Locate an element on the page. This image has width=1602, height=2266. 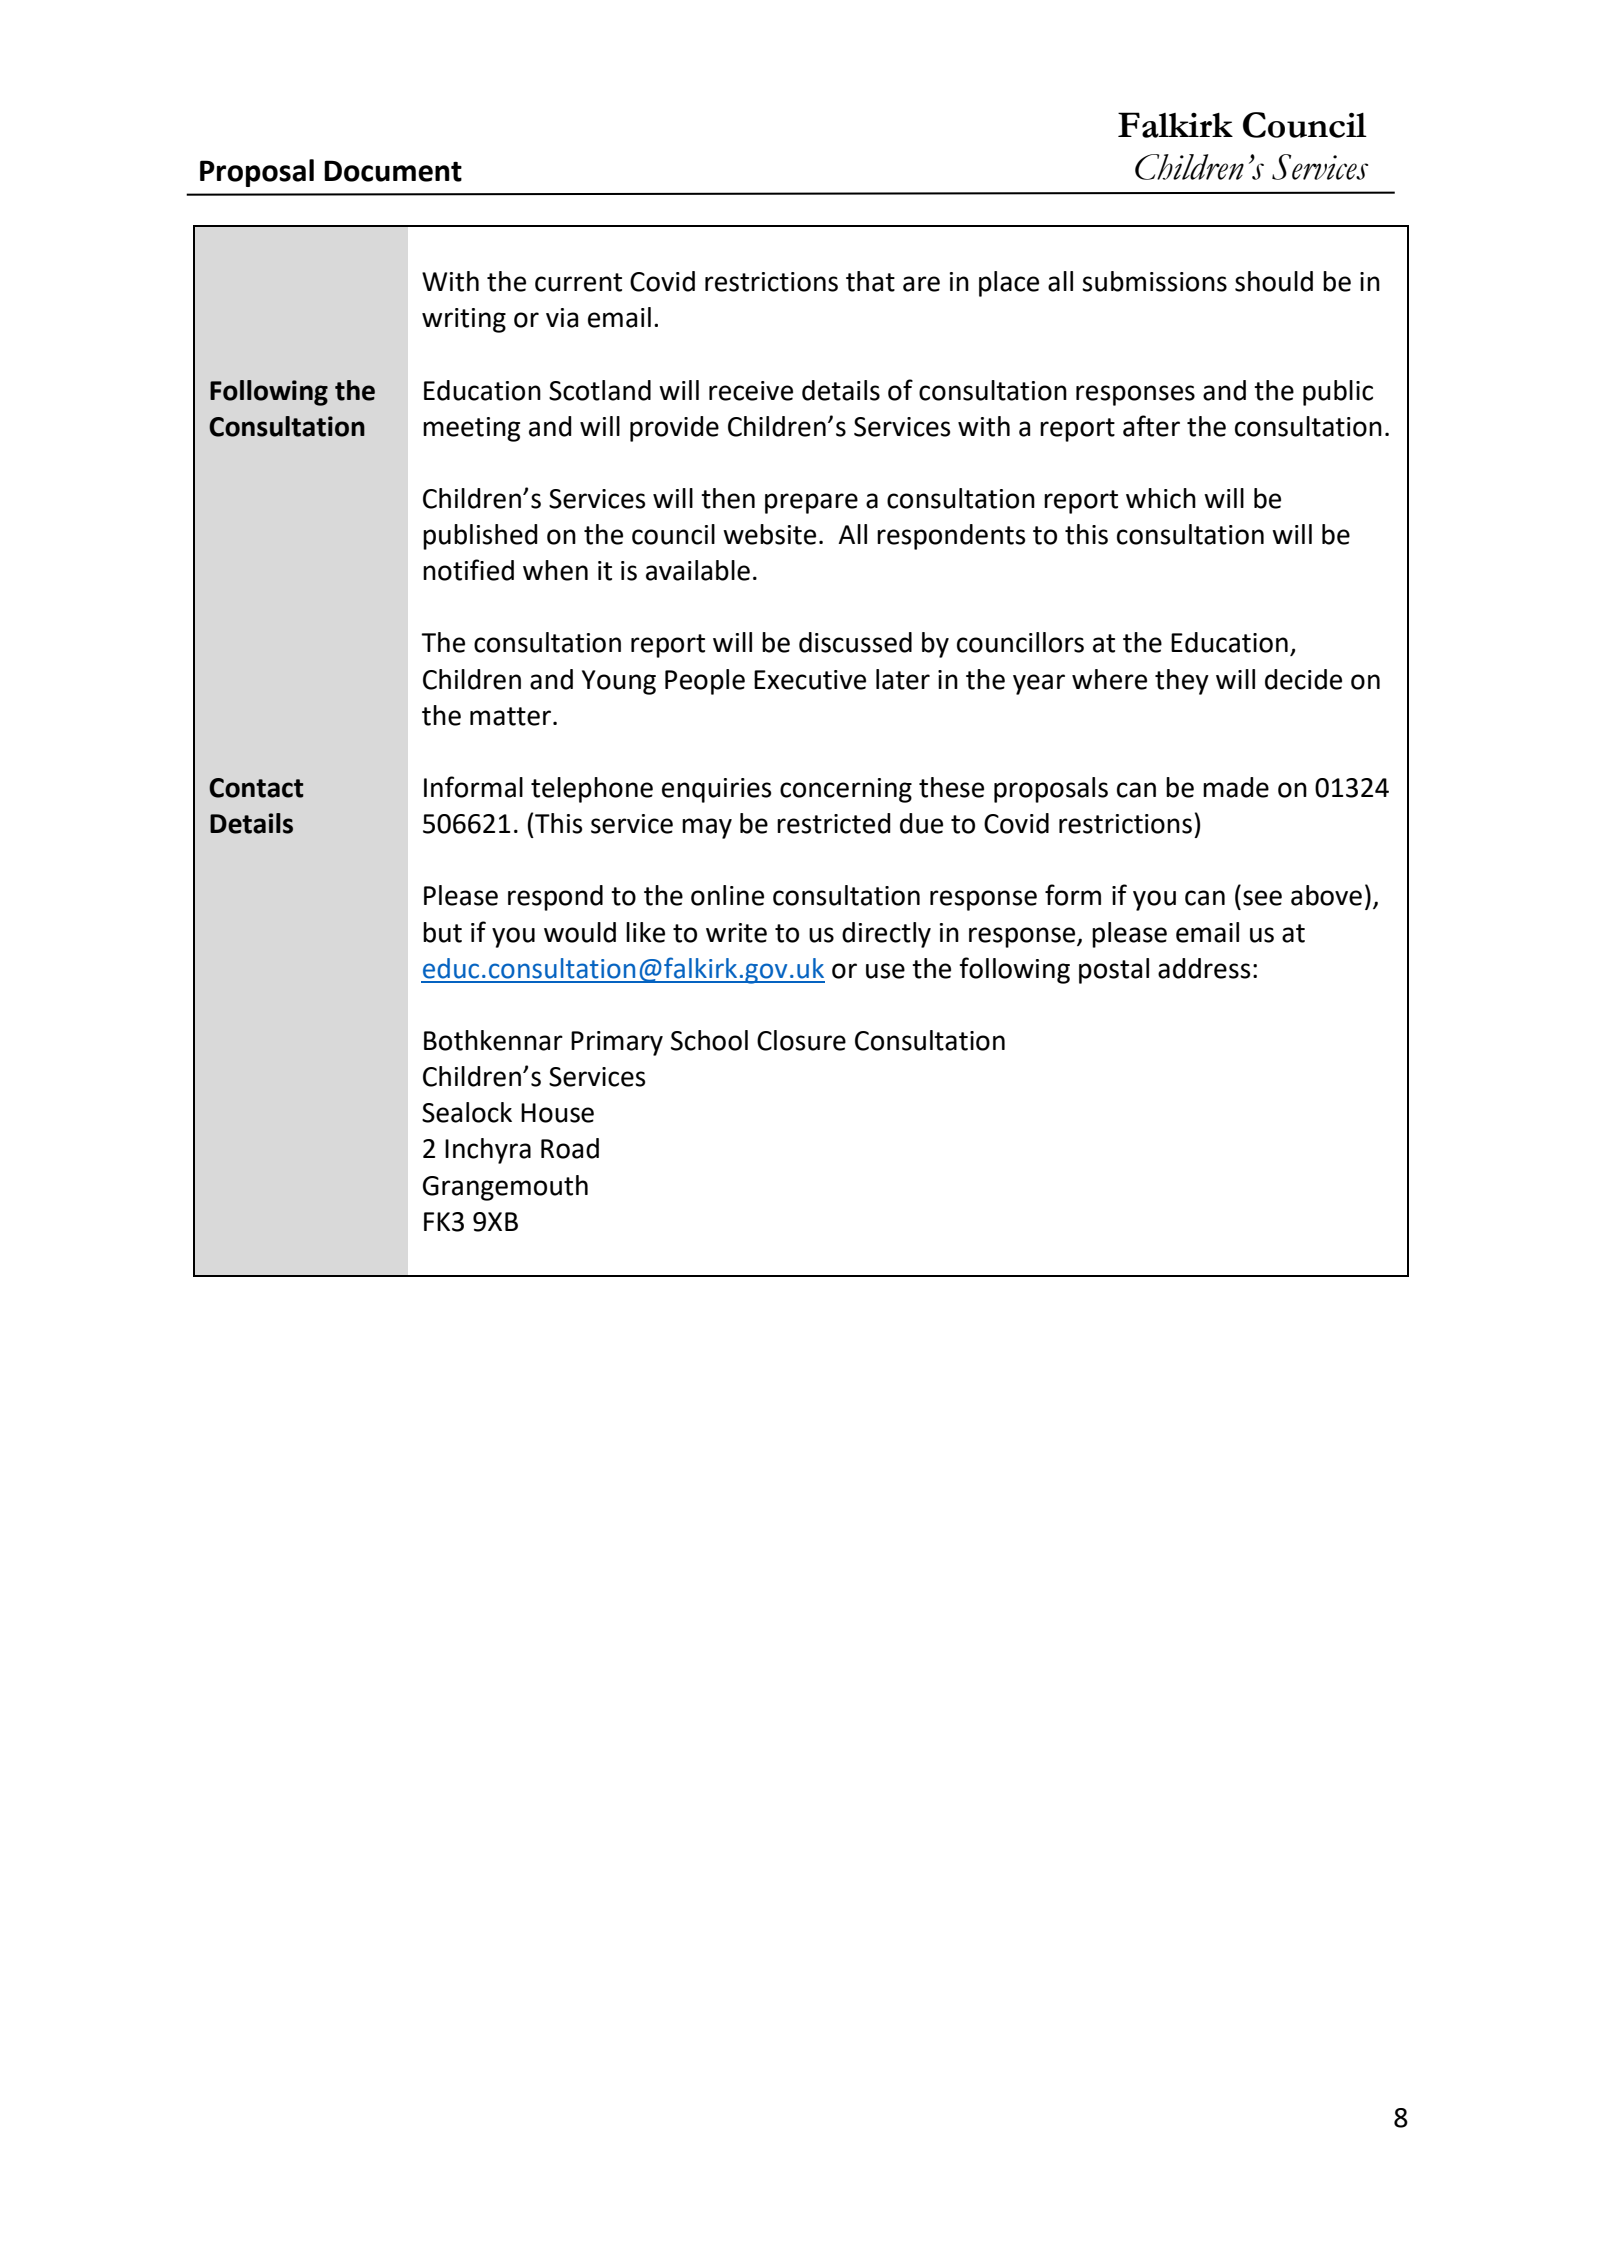
House is located at coordinates (557, 1113).
